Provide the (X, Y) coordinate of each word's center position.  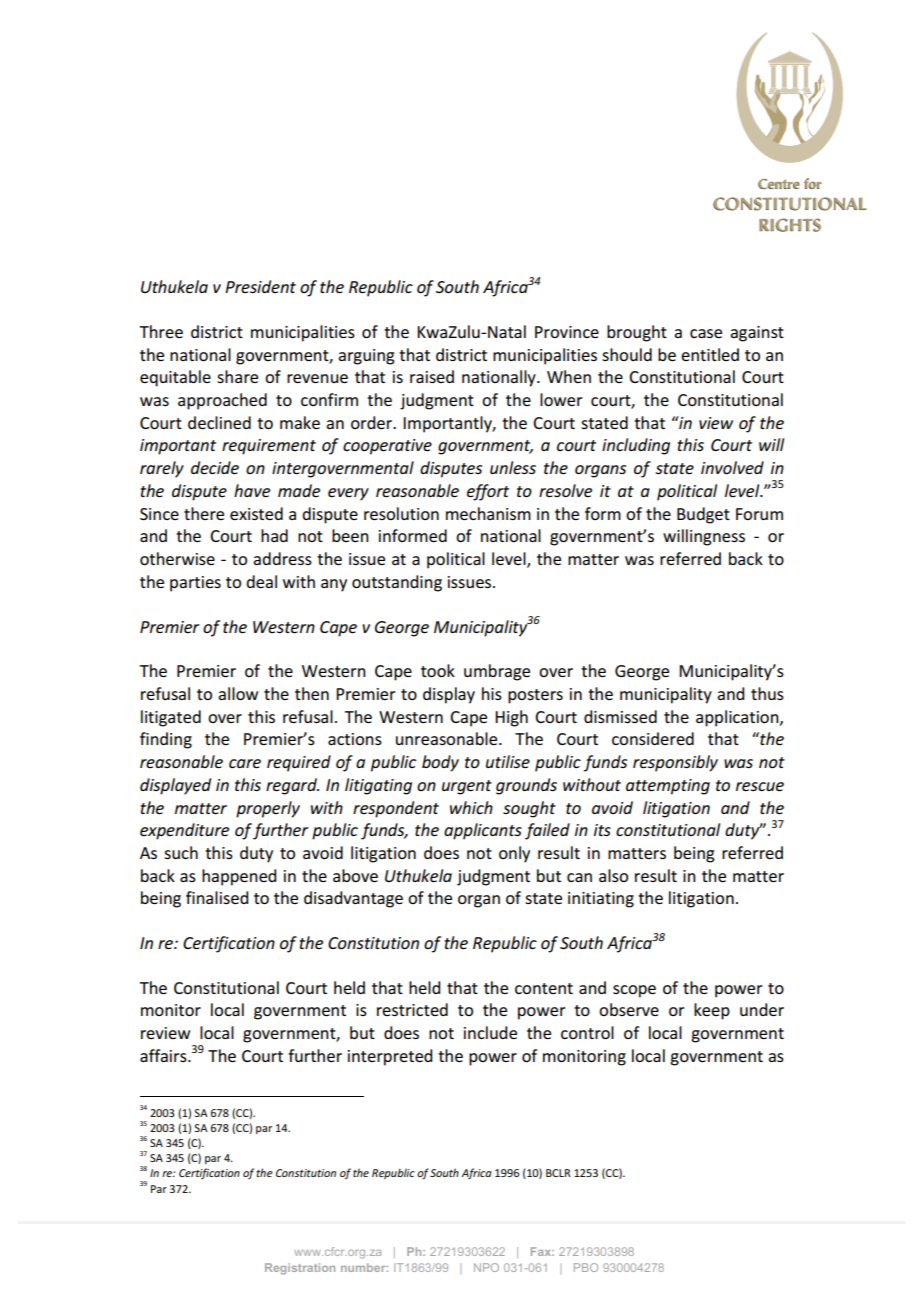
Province (567, 332)
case (706, 333)
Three (161, 331)
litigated (171, 718)
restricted (412, 1009)
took (438, 670)
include (490, 1032)
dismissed (620, 716)
